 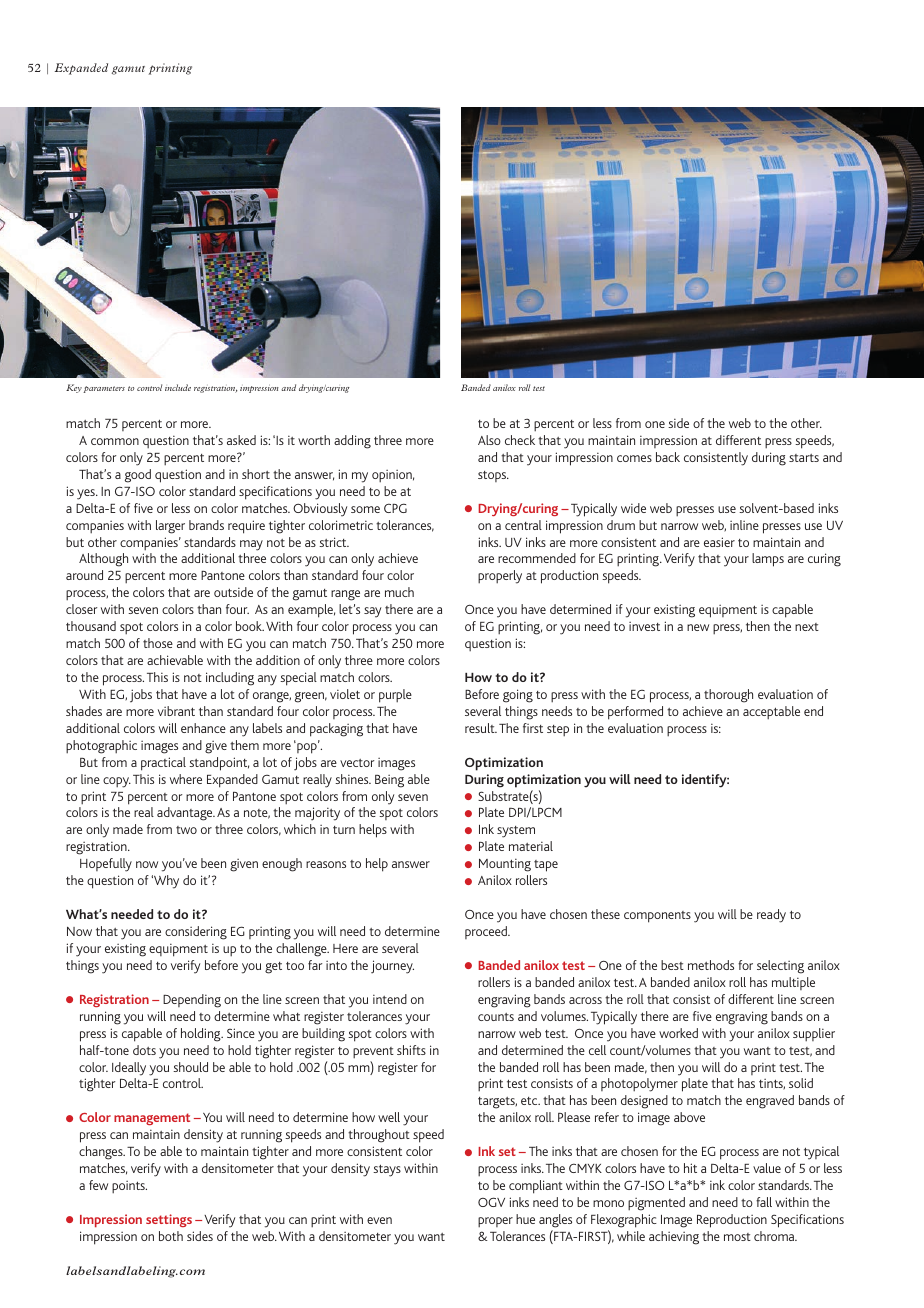 I want to click on proceed, so click(x=487, y=932).
